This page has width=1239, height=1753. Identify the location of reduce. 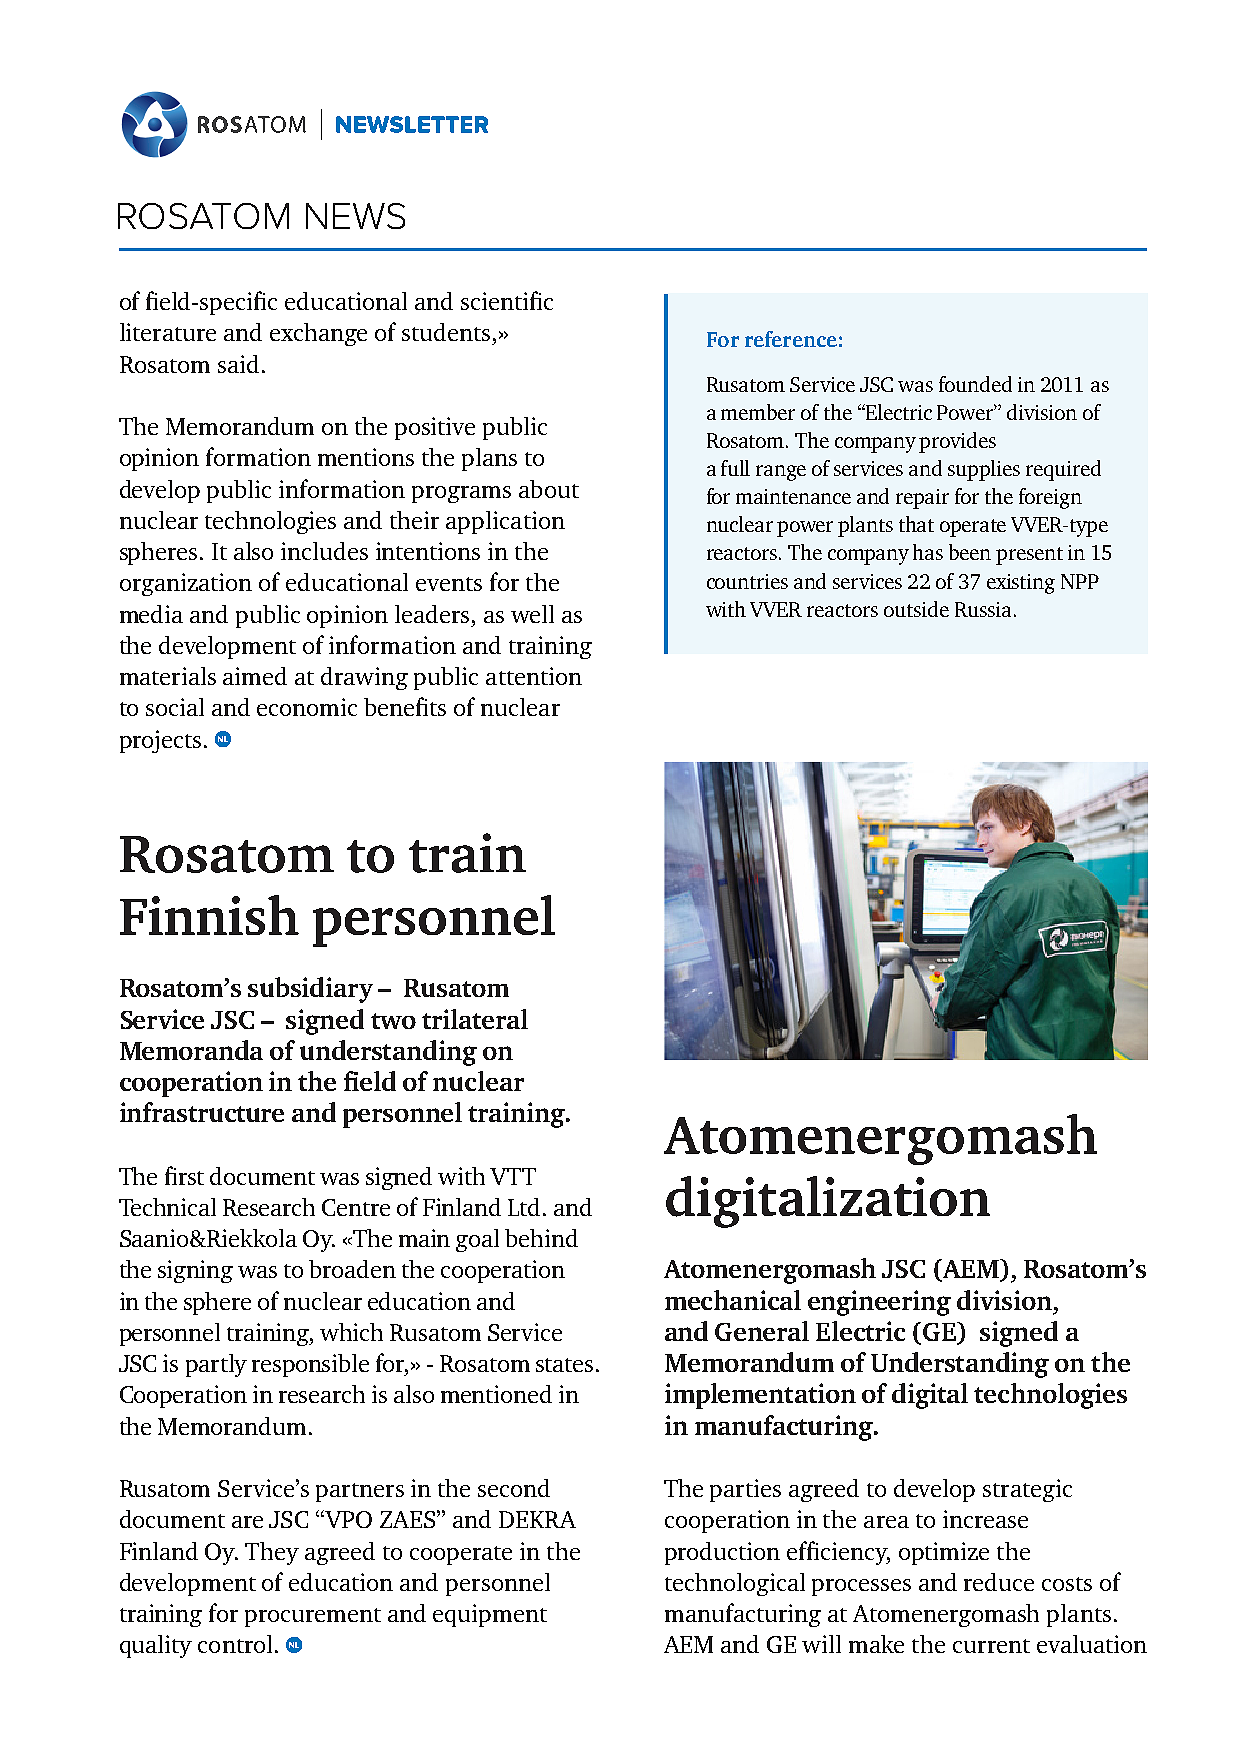
(999, 1582).
